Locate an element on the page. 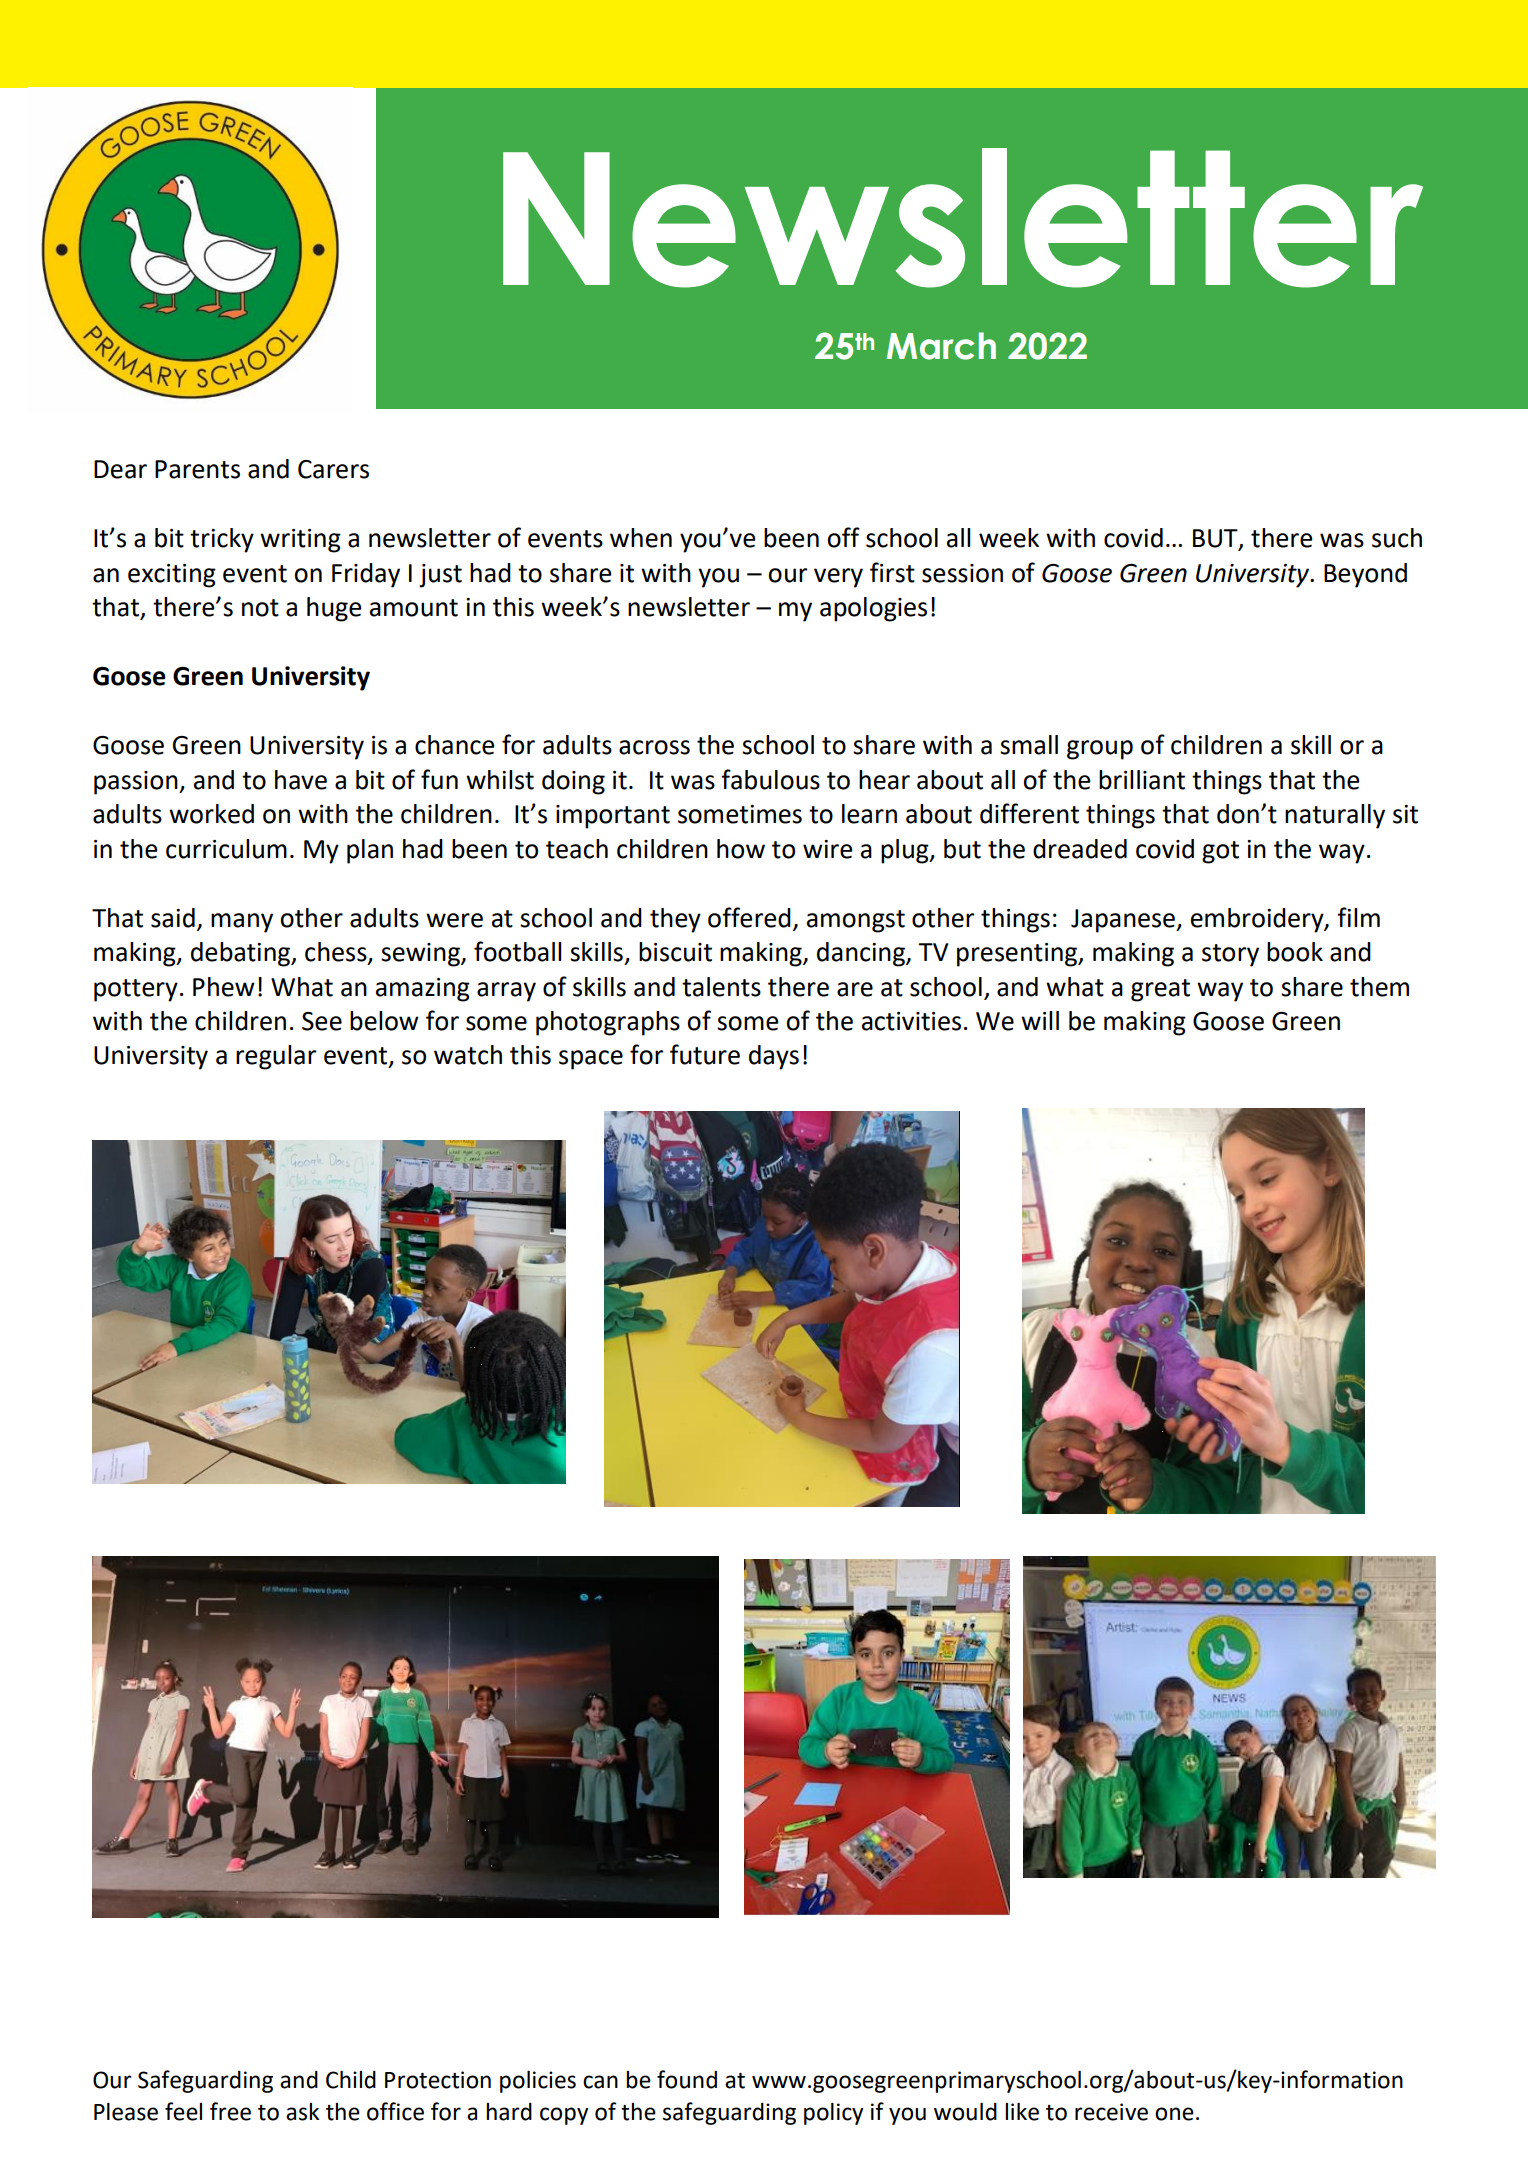 Image resolution: width=1528 pixels, height=2161 pixels. ask is located at coordinates (302, 2112).
